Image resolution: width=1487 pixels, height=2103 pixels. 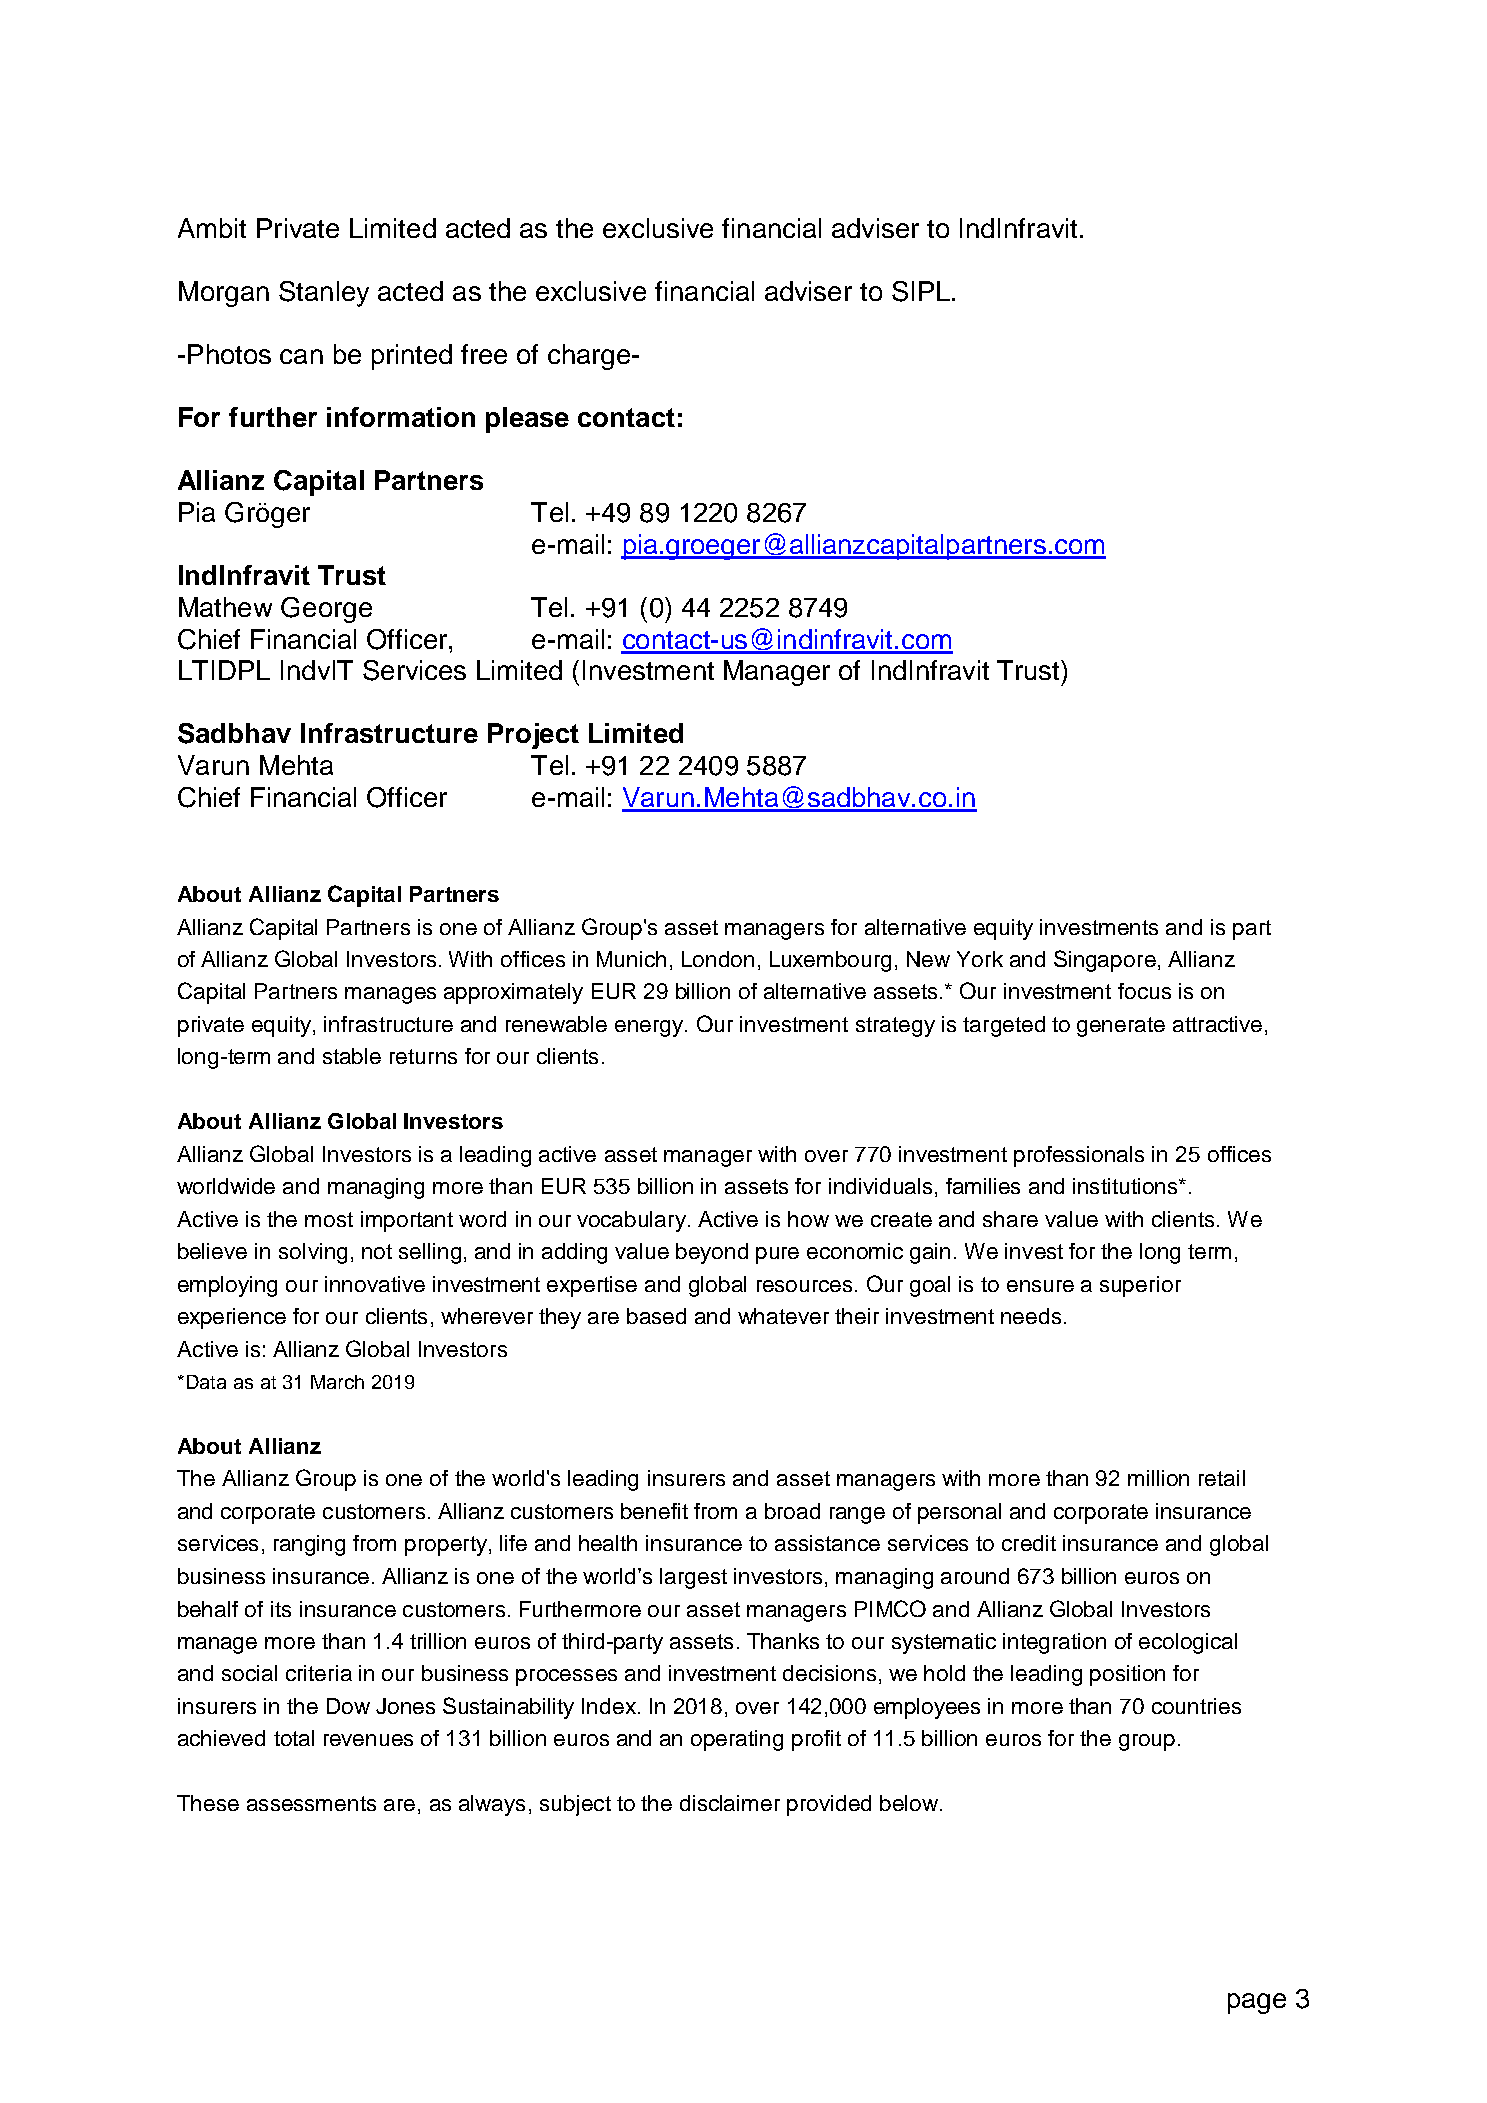 I want to click on George, so click(x=326, y=610).
